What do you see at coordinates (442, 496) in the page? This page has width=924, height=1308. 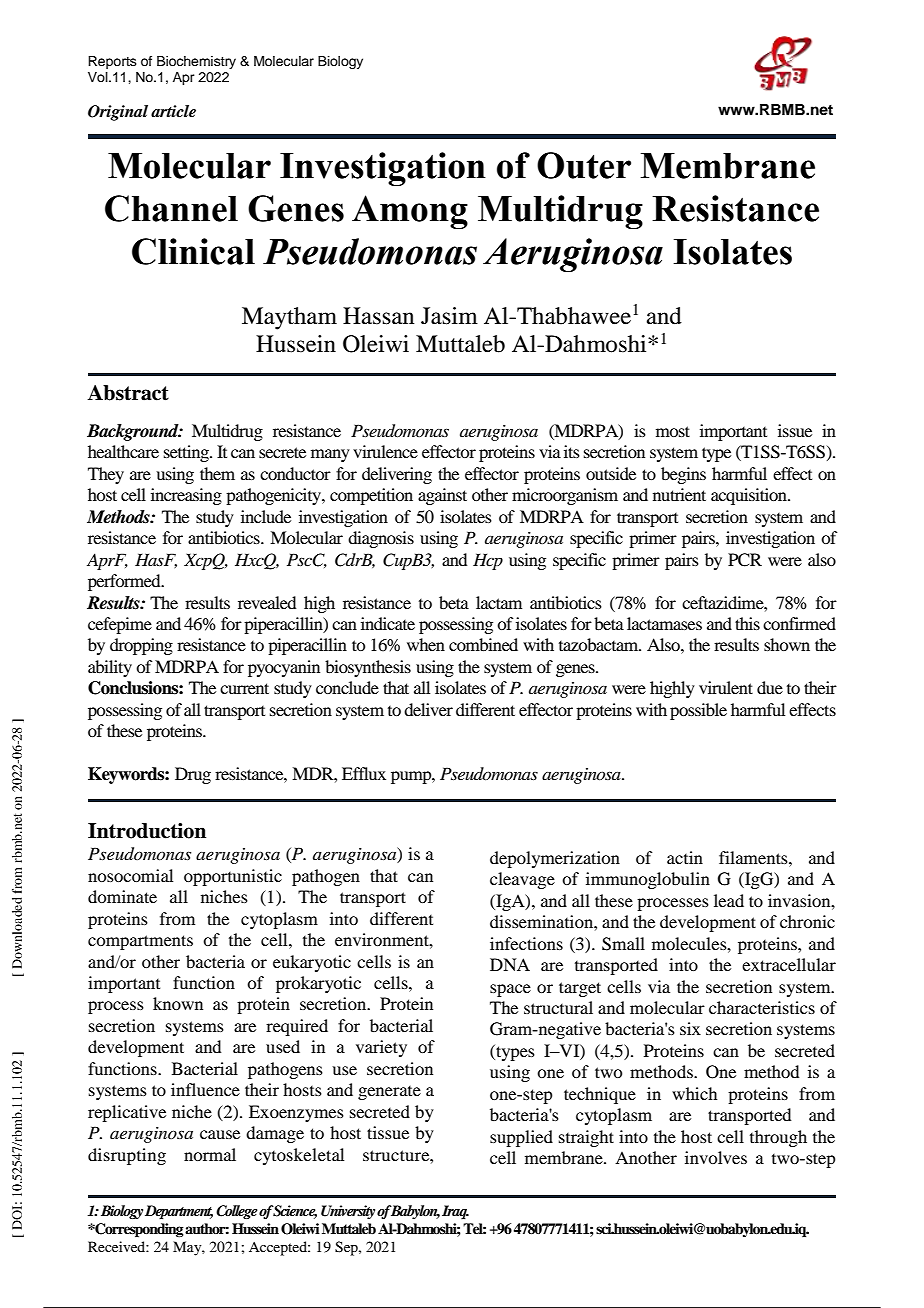 I see `against` at bounding box center [442, 496].
